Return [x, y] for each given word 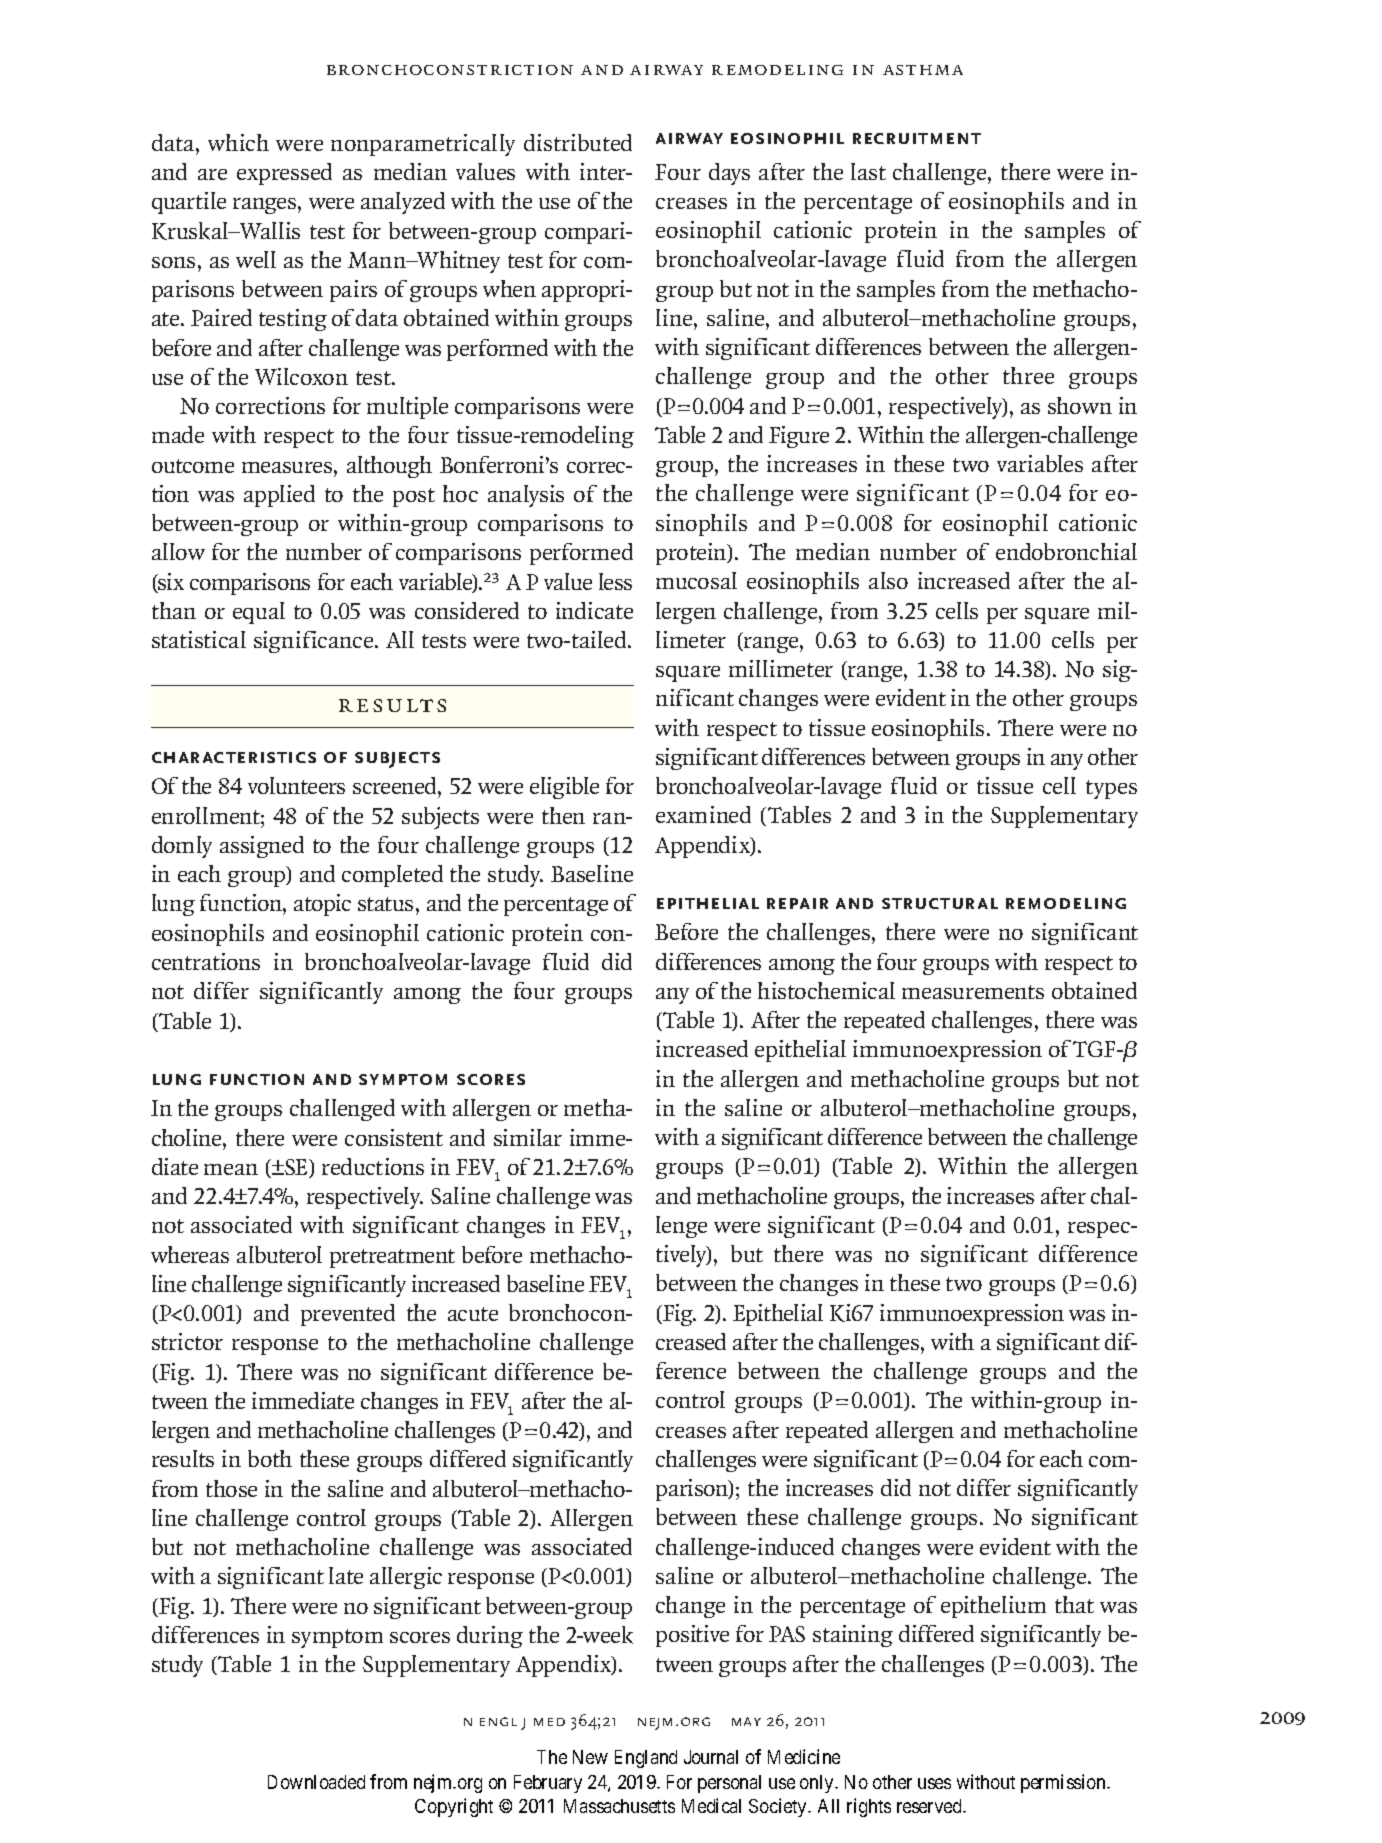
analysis [526, 496]
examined [703, 814]
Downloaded [316, 1782]
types [1111, 789]
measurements [973, 992]
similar [528, 1137]
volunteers [296, 785]
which [238, 142]
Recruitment [917, 138]
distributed [578, 142]
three [1028, 375]
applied [279, 496]
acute [473, 1314]
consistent [394, 1137]
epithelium [993, 1607]
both [270, 1458]
